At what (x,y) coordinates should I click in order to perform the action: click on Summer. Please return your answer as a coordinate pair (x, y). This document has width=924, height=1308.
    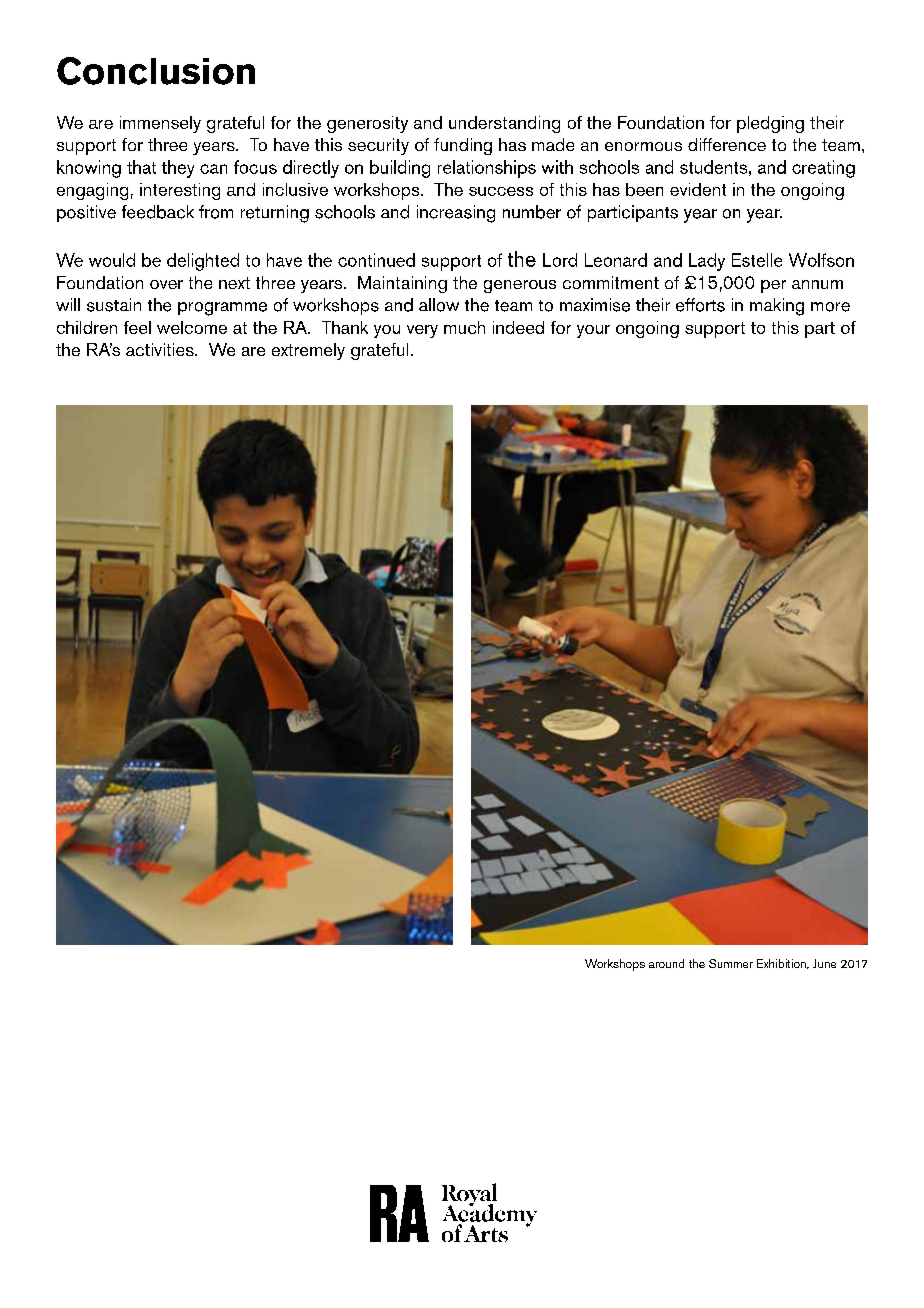
    Looking at the image, I should click on (731, 963).
